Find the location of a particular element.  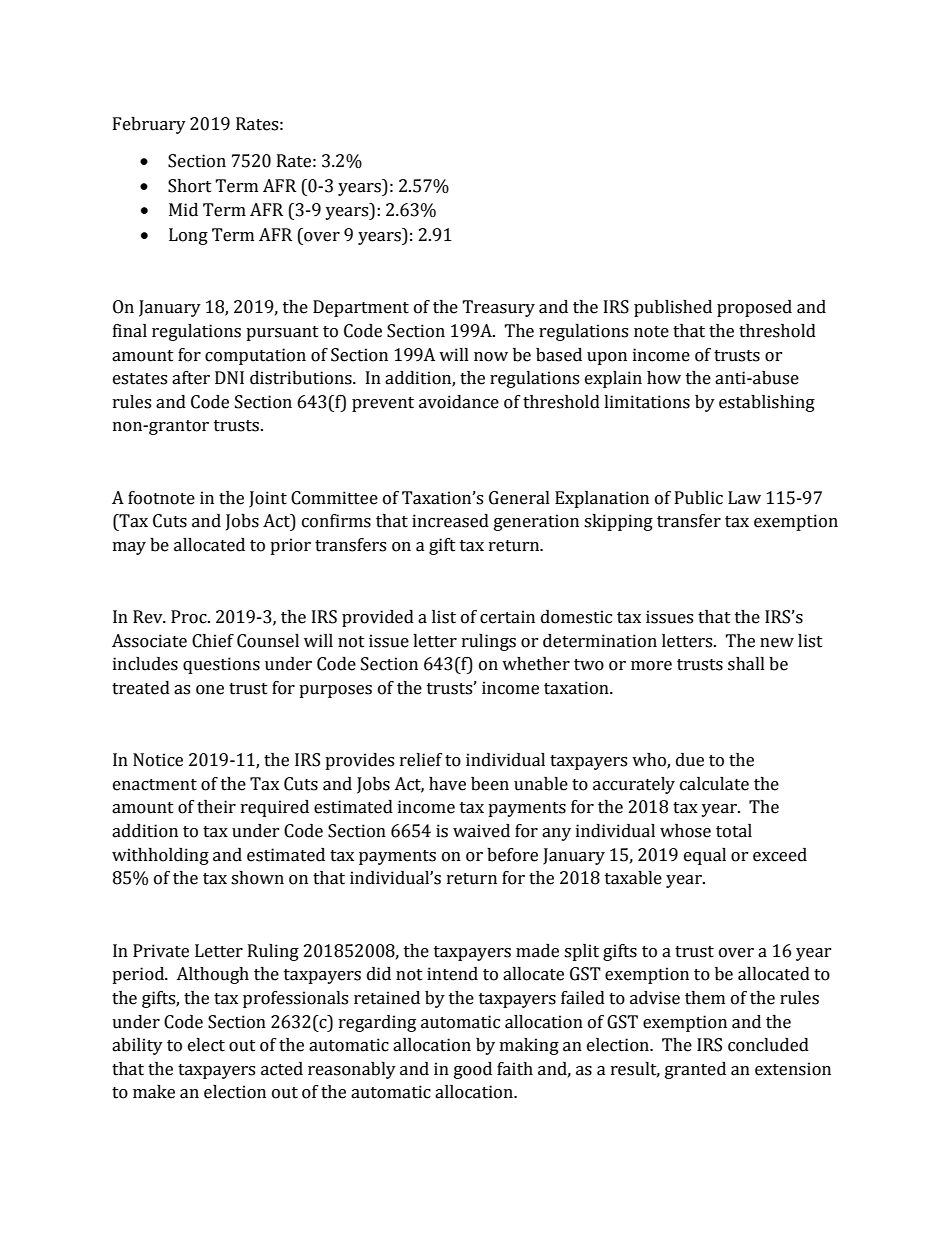

certain is located at coordinates (507, 617).
